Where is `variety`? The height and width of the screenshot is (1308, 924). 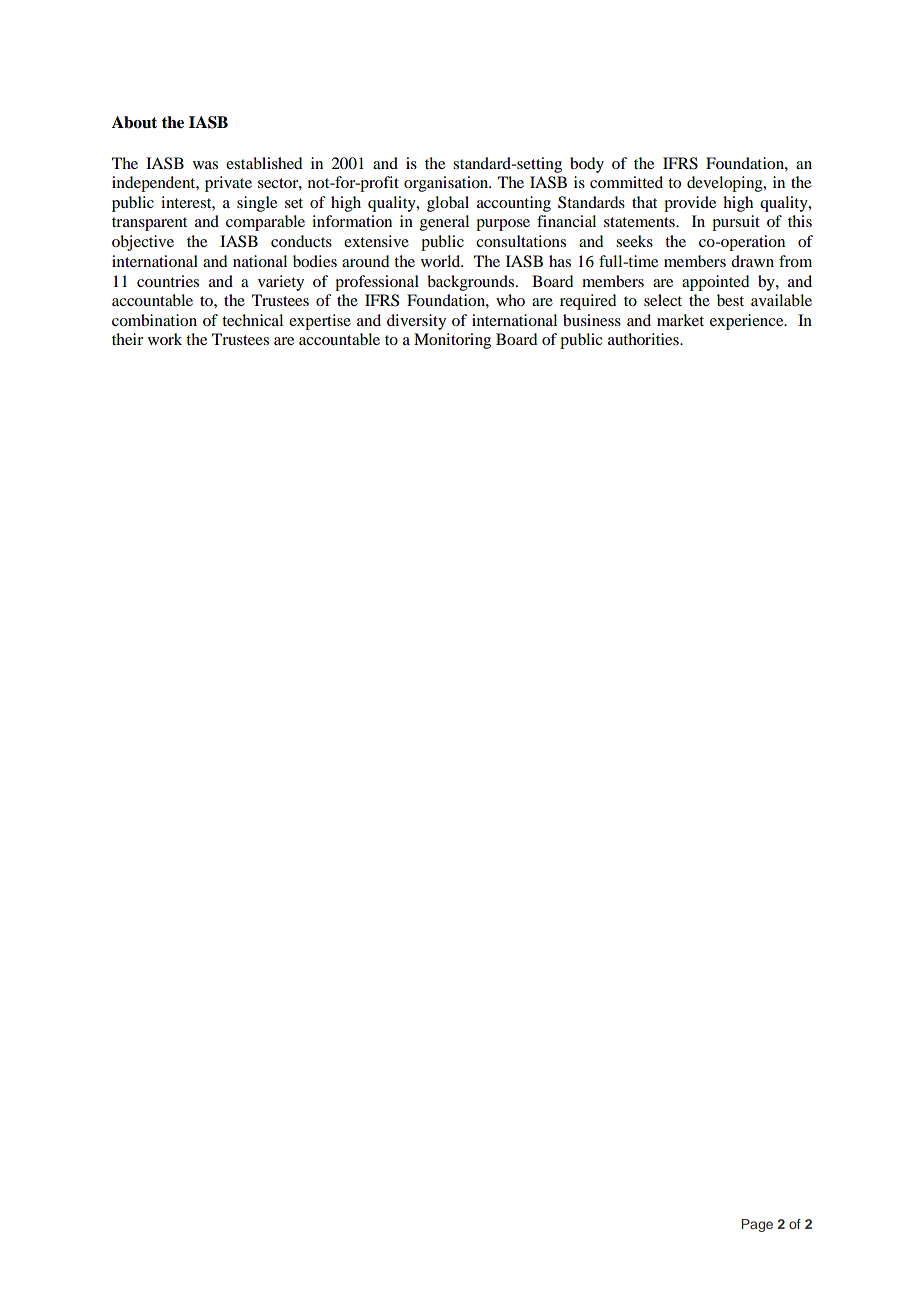
variety is located at coordinates (281, 283).
